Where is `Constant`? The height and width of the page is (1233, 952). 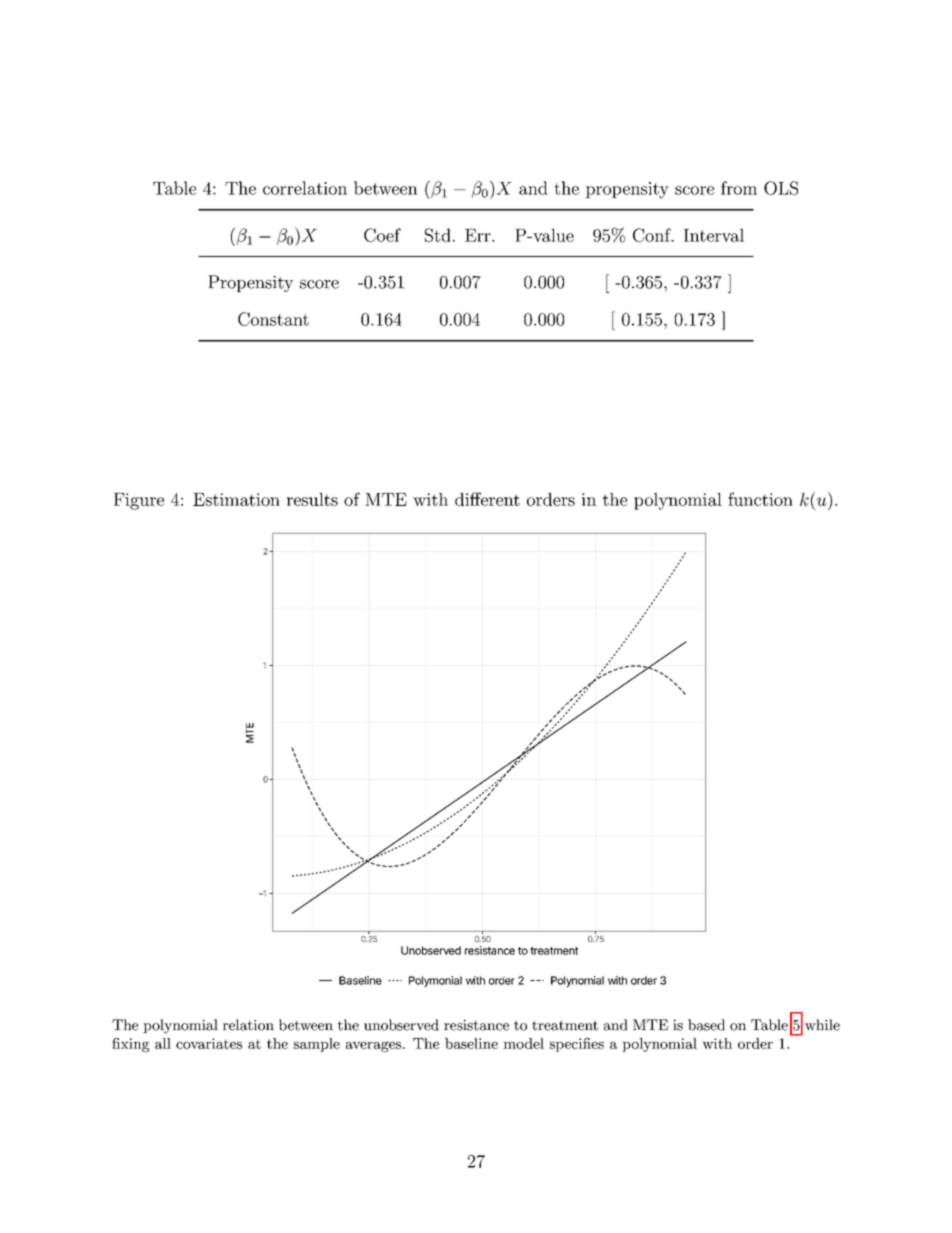 Constant is located at coordinates (273, 319).
